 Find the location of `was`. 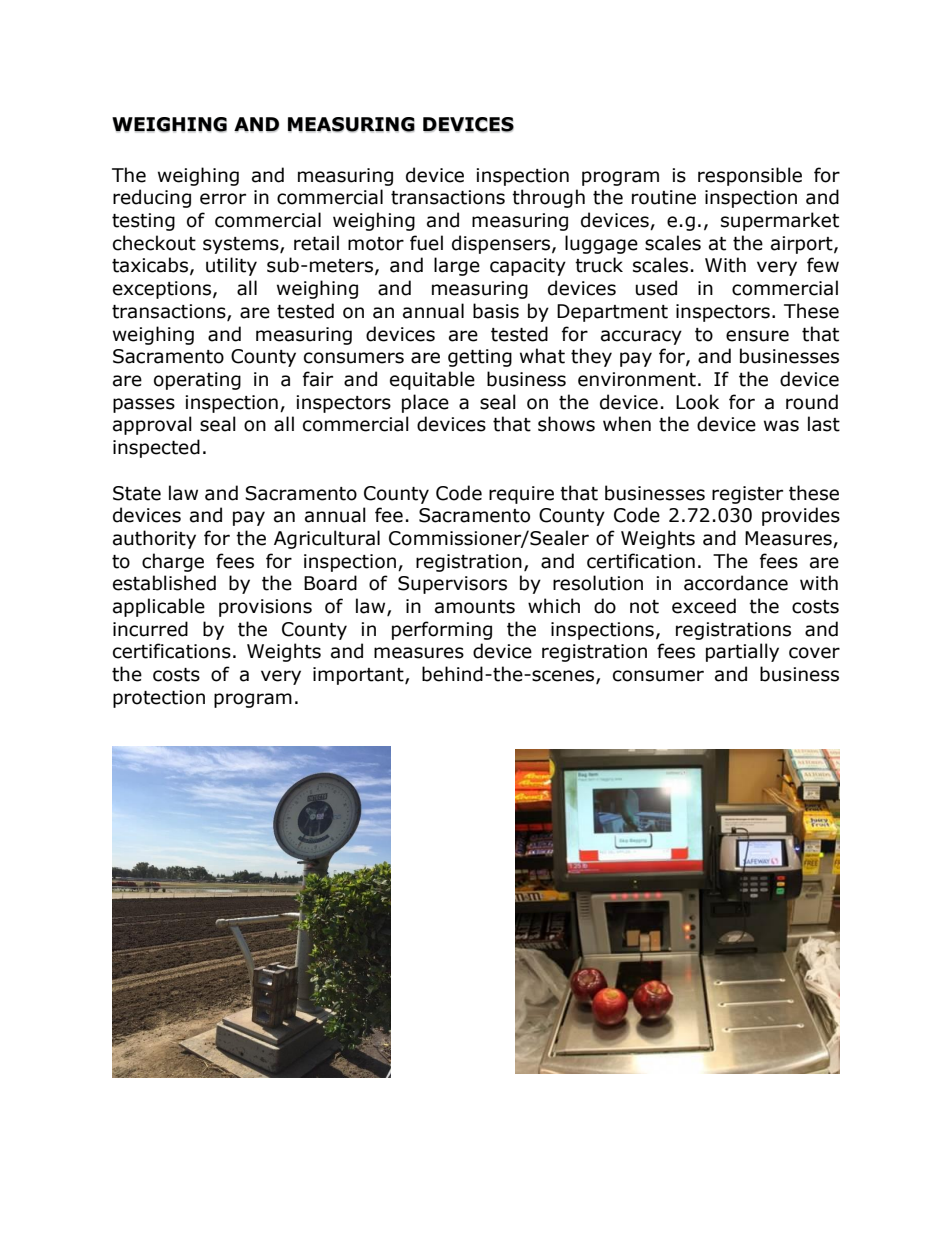

was is located at coordinates (781, 426).
